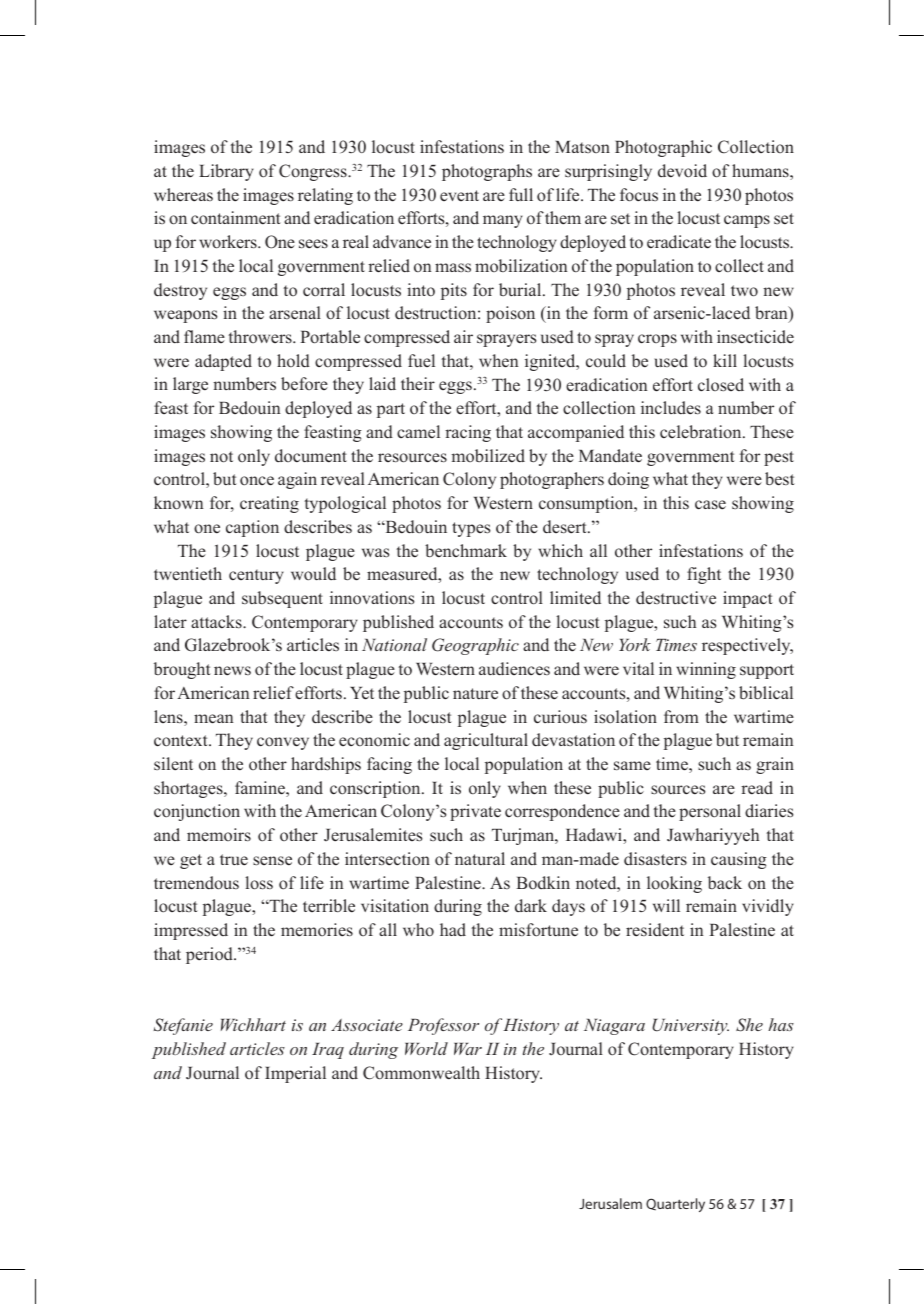 The width and height of the screenshot is (924, 1304). Describe the element at coordinates (226, 172) in the screenshot. I see `Library` at that location.
